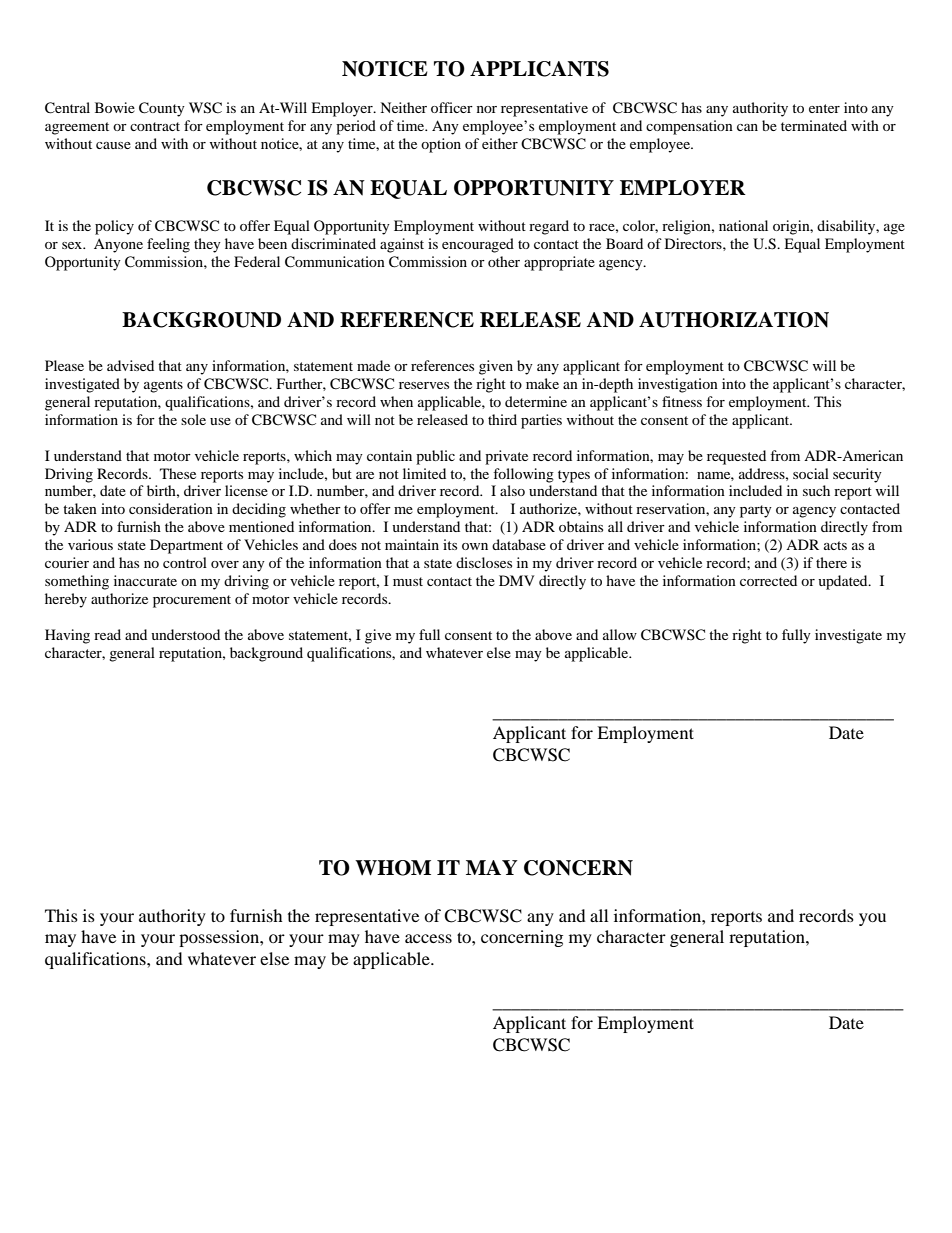  I want to click on other, so click(504, 261).
